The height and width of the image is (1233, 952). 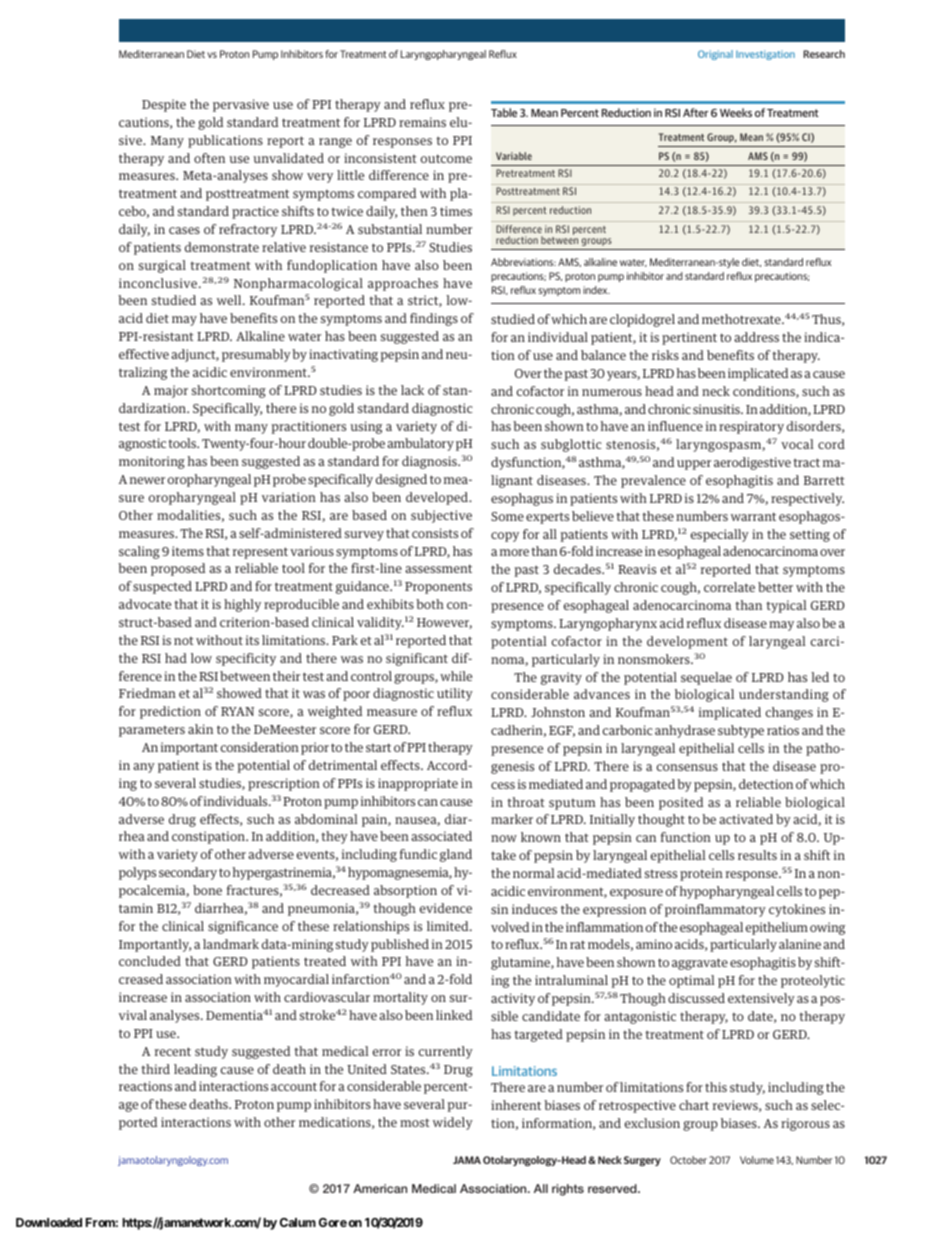 I want to click on remains, so click(x=422, y=122).
